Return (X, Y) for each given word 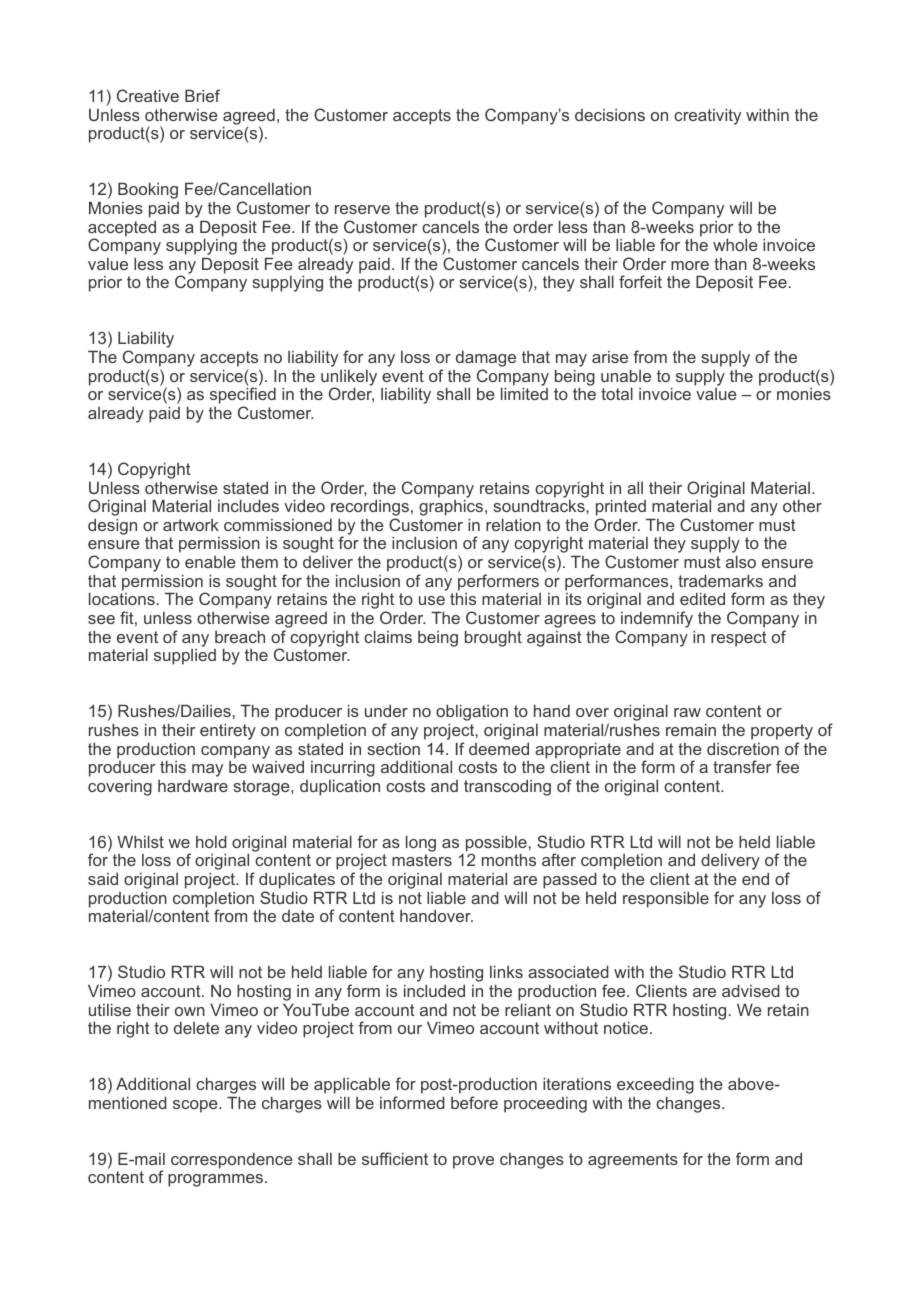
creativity (707, 117)
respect (739, 639)
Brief (202, 95)
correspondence (232, 1161)
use (432, 600)
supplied (185, 657)
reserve (362, 209)
